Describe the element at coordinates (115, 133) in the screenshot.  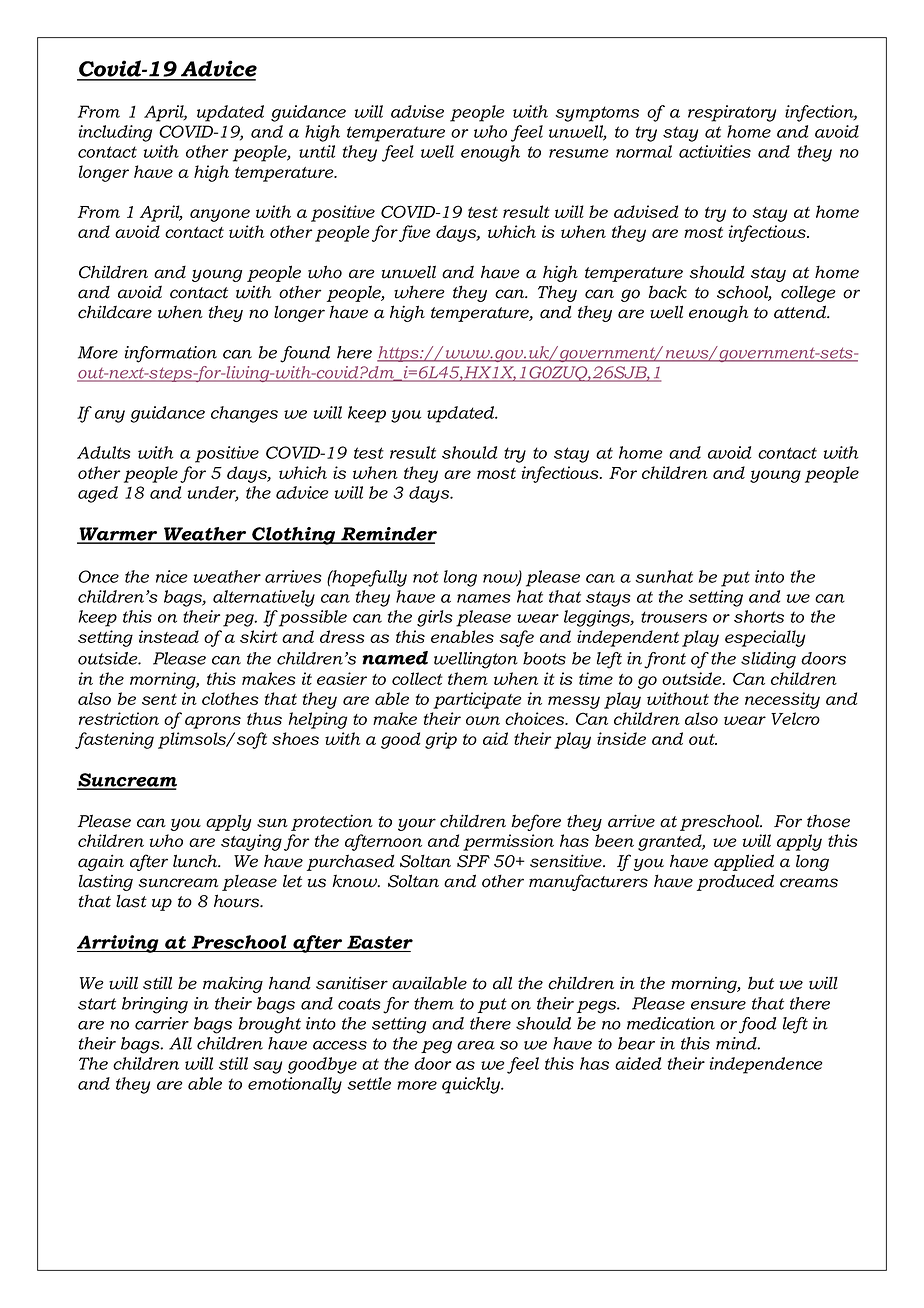
I see `including` at that location.
